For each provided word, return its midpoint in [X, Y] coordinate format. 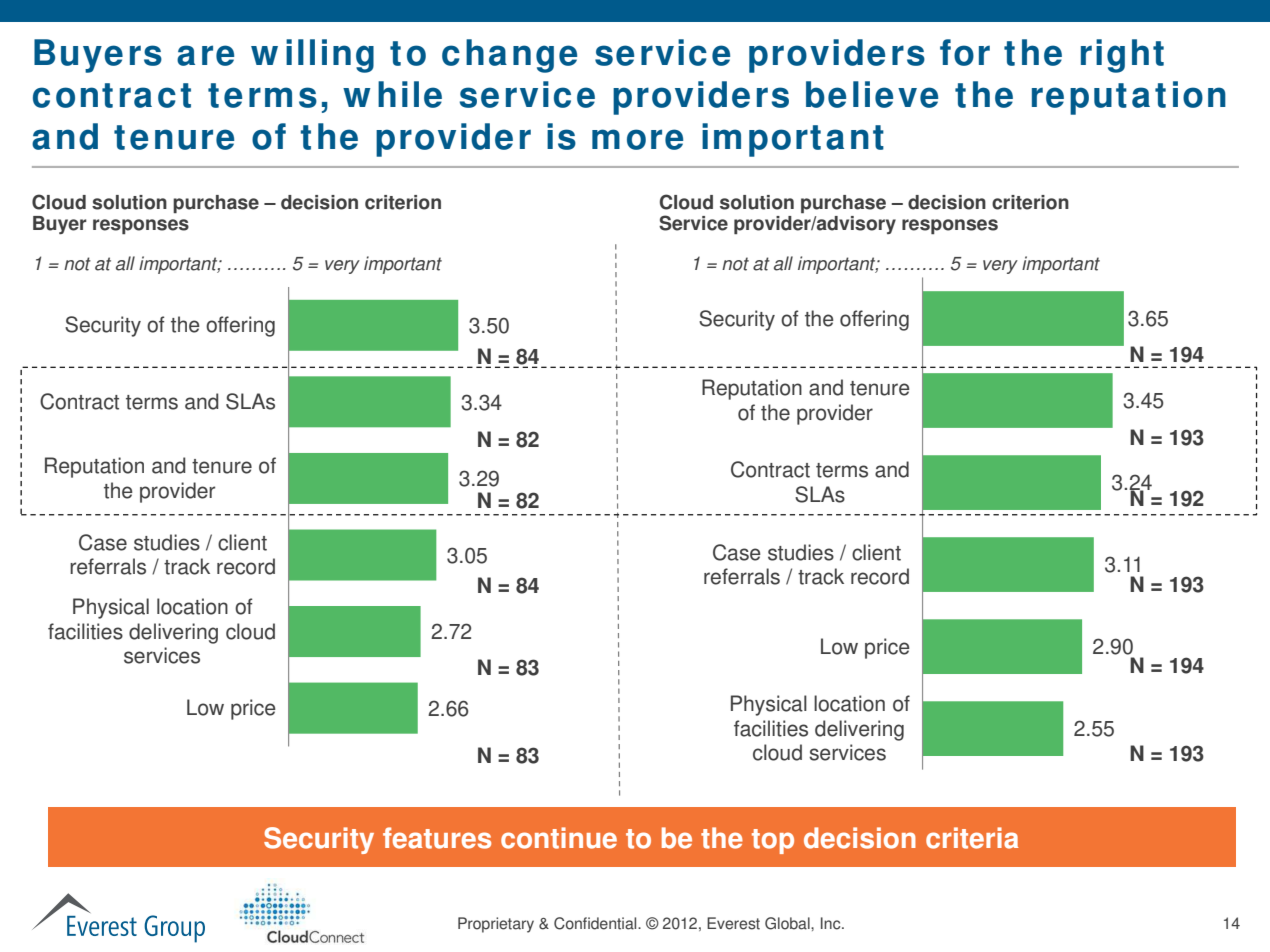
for [965, 52]
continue [559, 838]
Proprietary [496, 925]
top [773, 841]
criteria [972, 838]
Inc [832, 923]
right [1122, 56]
